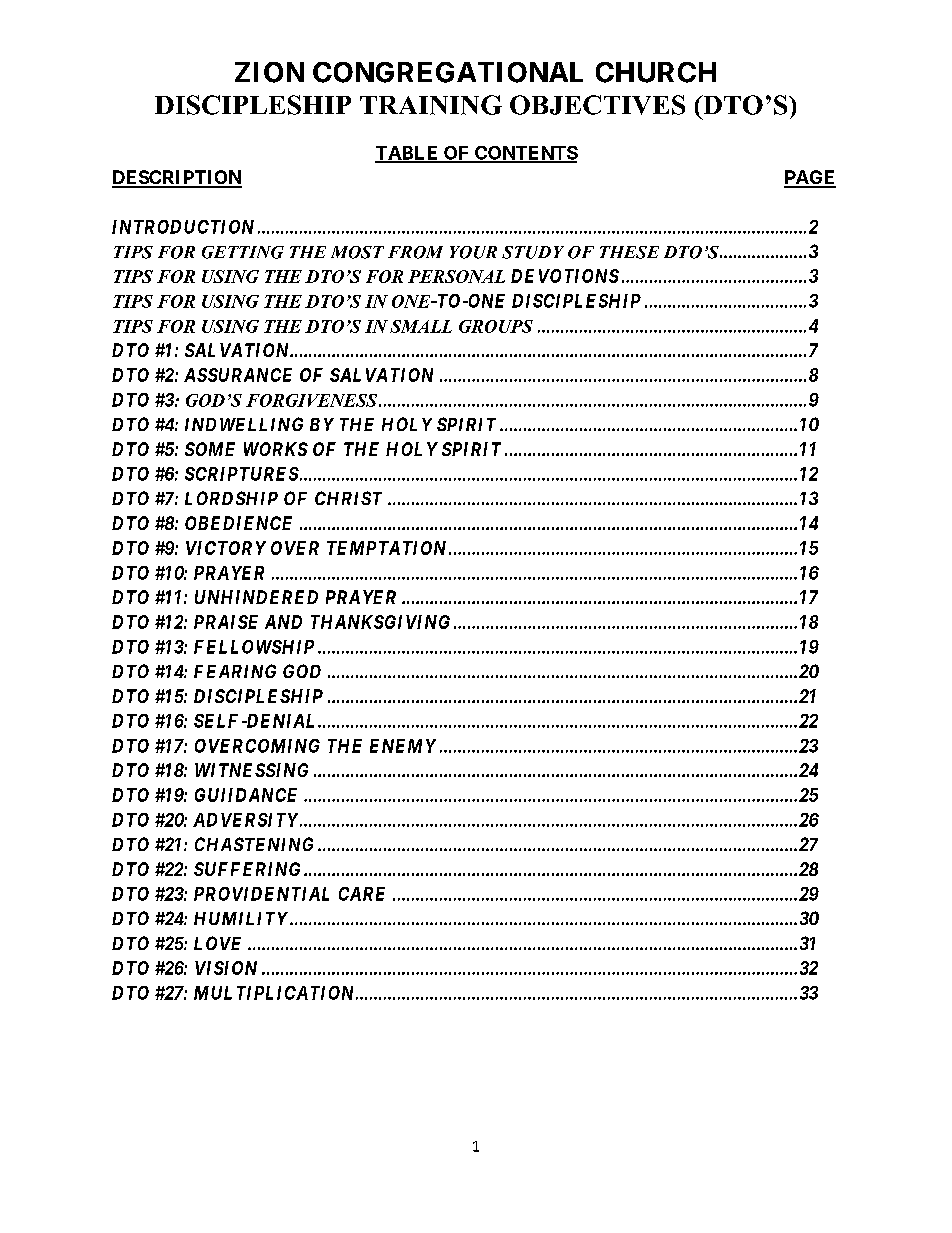  I want to click on LOVE, so click(217, 943).
